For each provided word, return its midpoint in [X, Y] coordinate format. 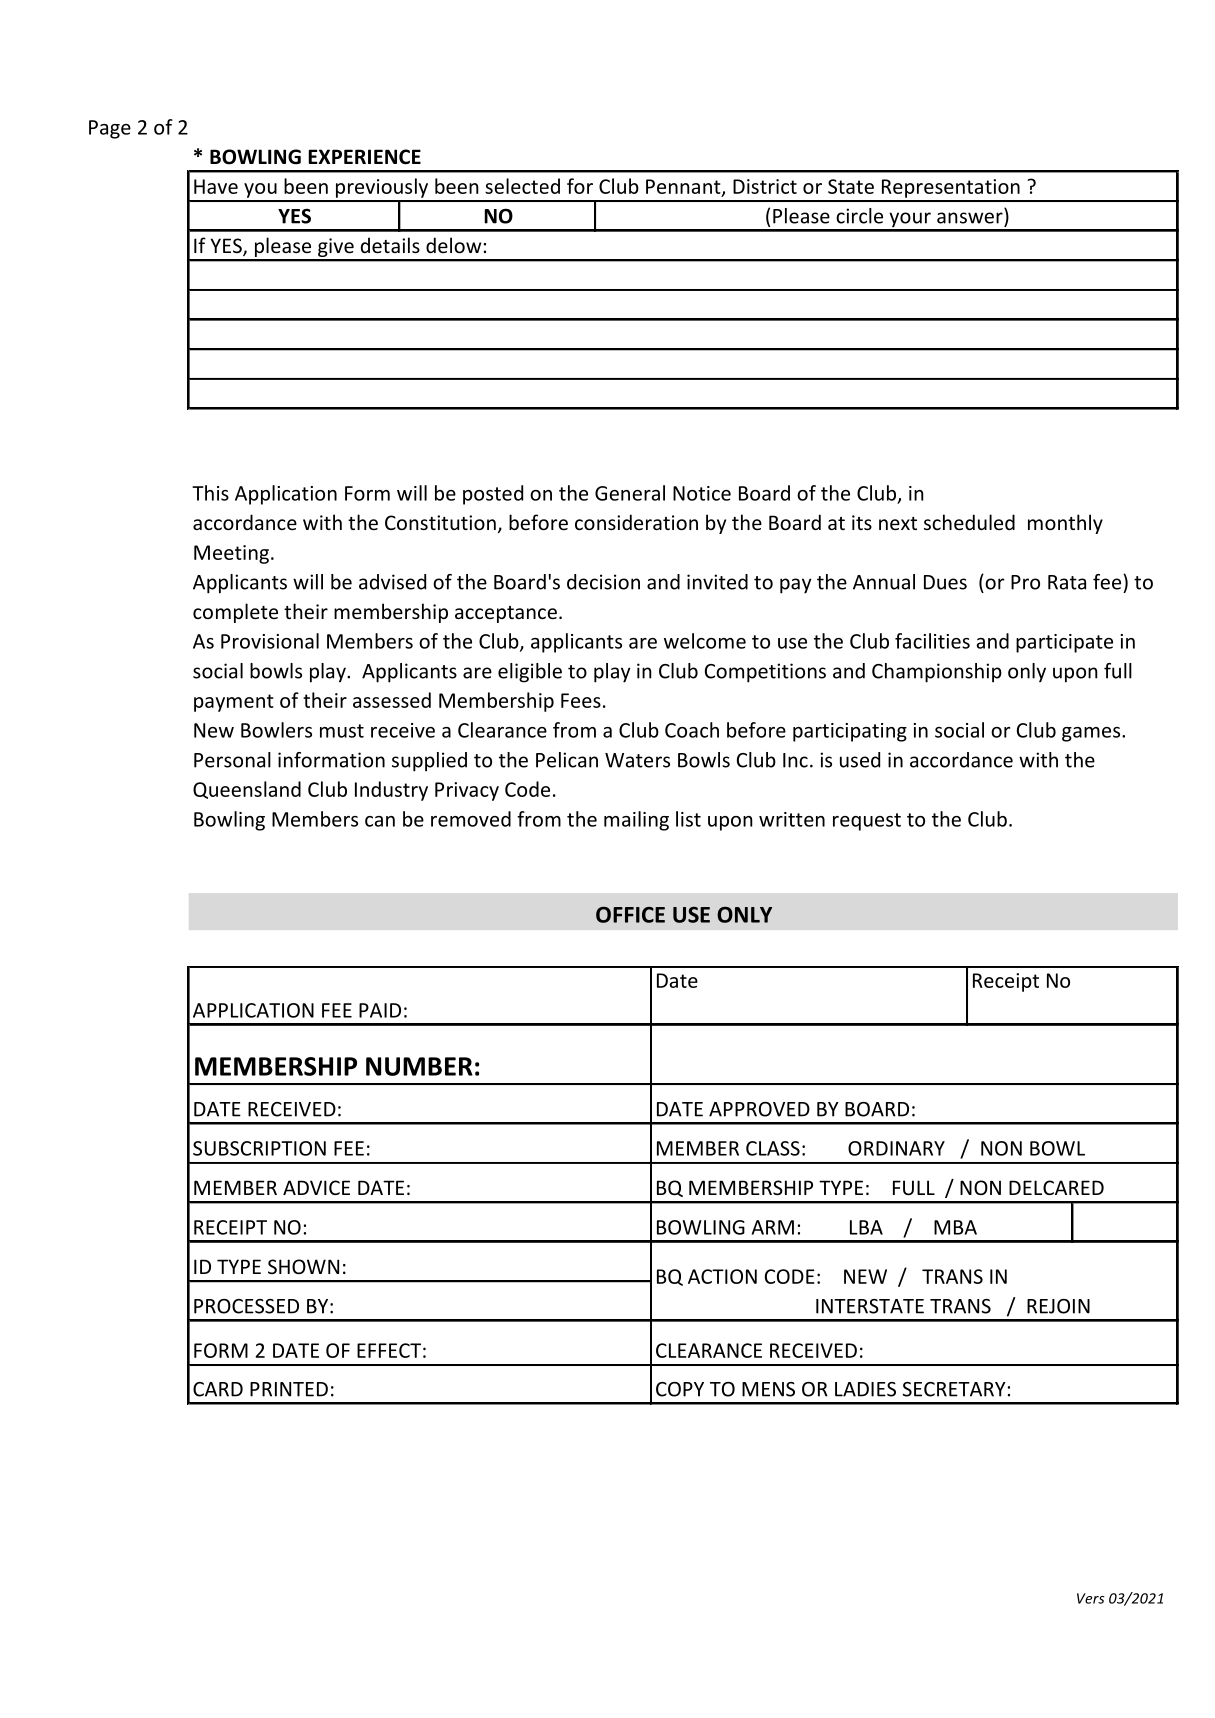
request [867, 822]
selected [522, 186]
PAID [380, 1010]
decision [603, 582]
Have [216, 186]
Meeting [231, 554]
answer [970, 218]
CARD [218, 1389]
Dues [945, 582]
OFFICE [630, 914]
